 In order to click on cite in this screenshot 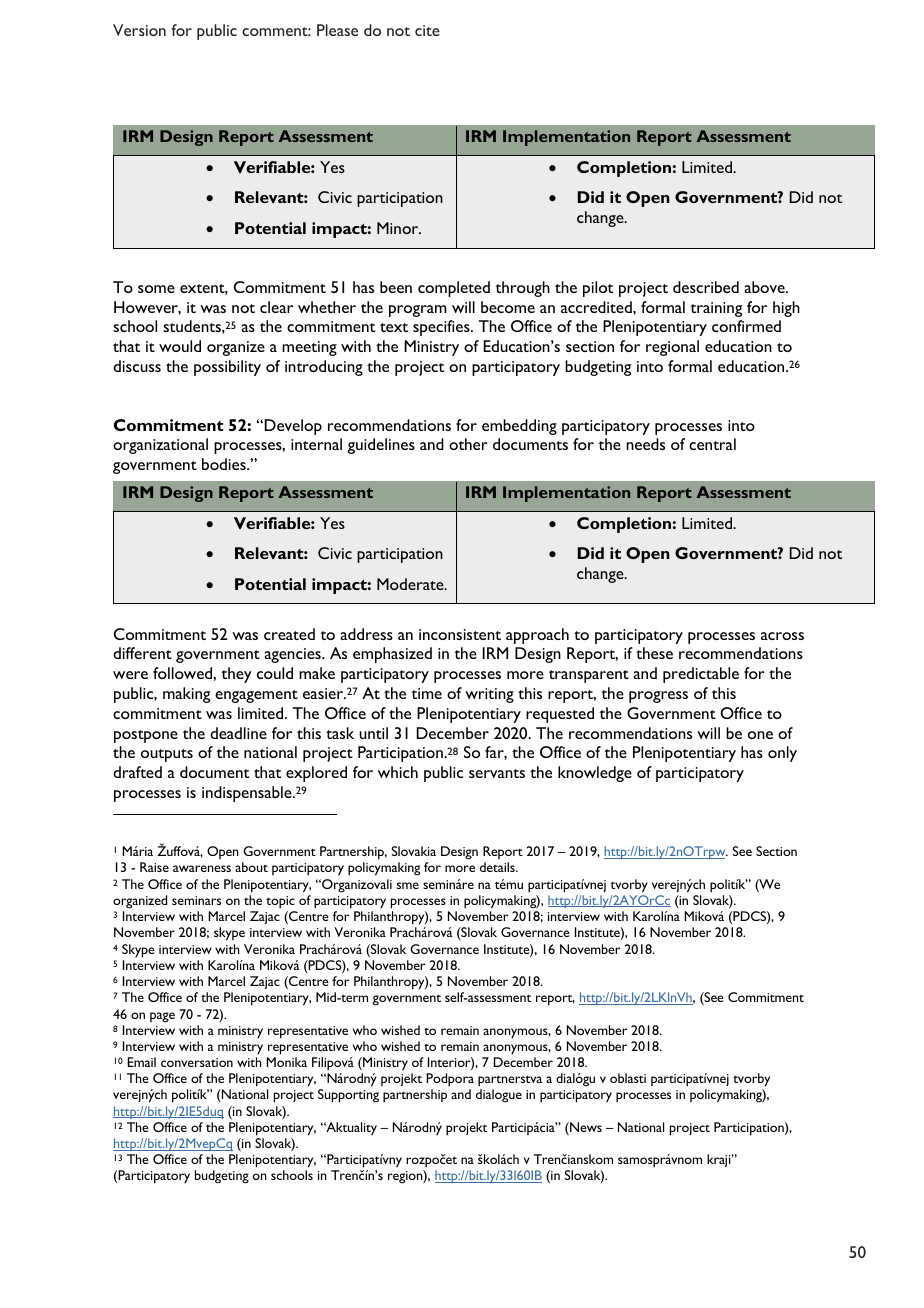, I will do `click(427, 30)`.
